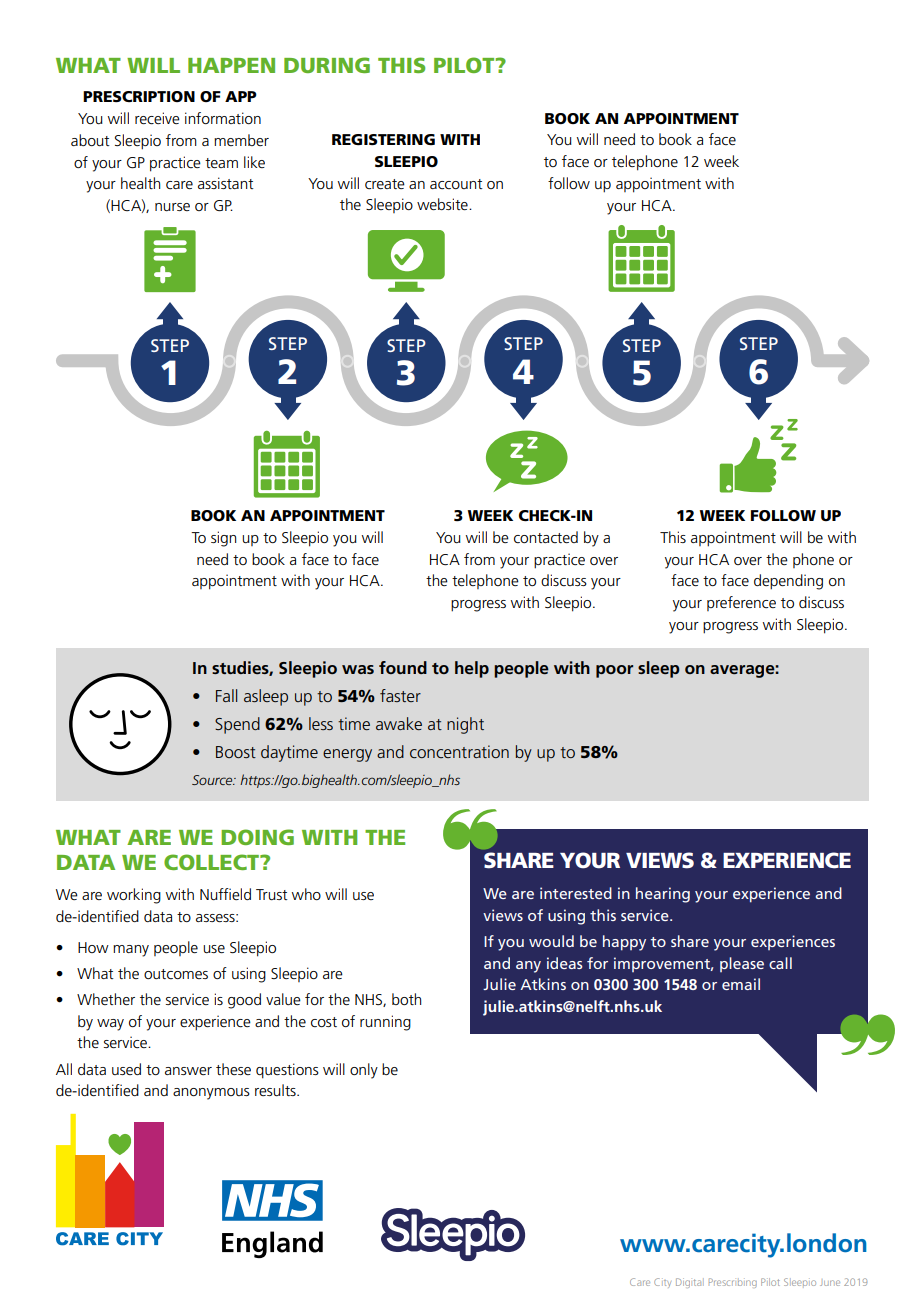 This screenshot has height=1308, width=924. What do you see at coordinates (456, 184) in the screenshot?
I see `account` at bounding box center [456, 184].
